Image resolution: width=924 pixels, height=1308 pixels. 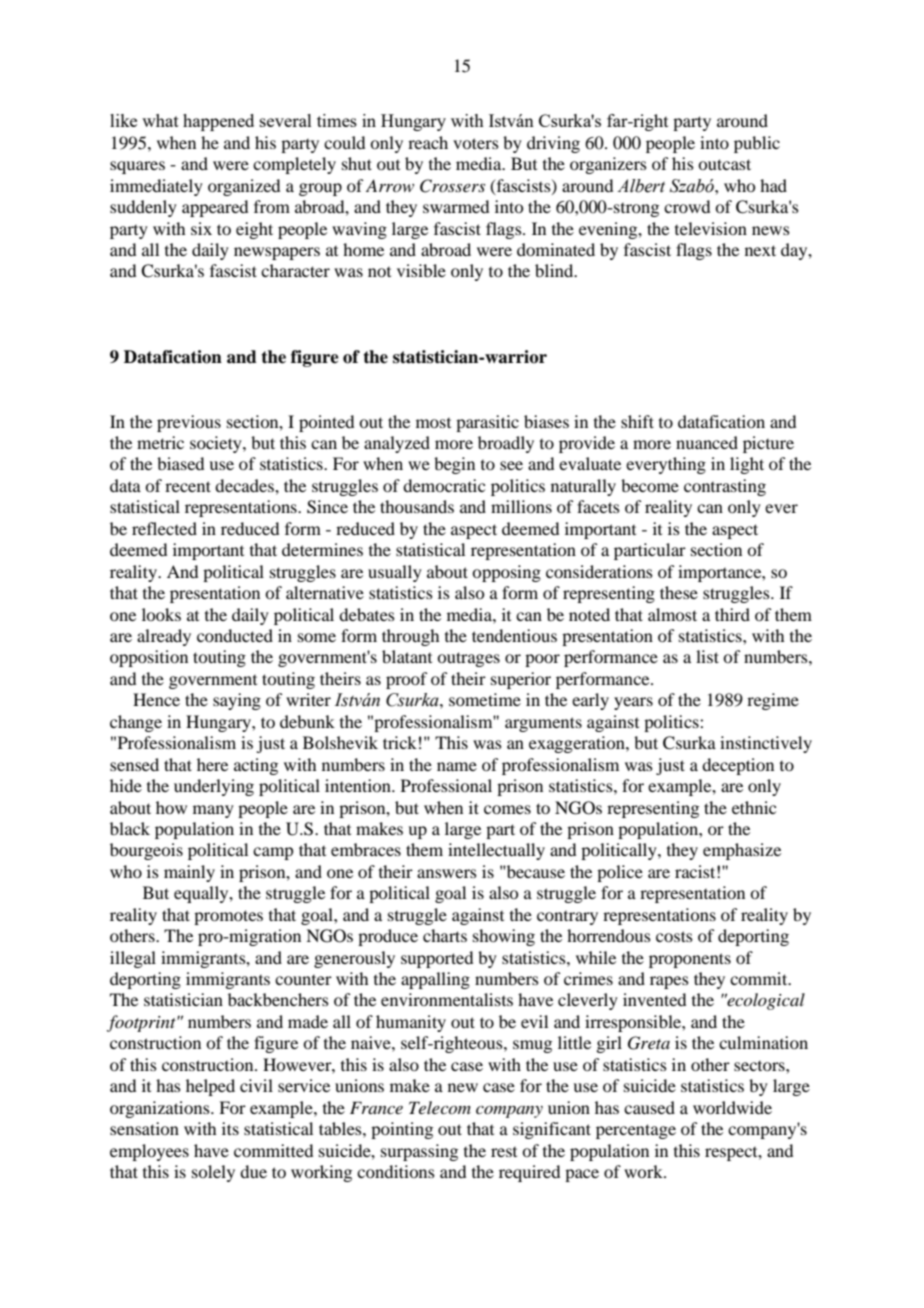 I want to click on third, so click(x=732, y=614).
